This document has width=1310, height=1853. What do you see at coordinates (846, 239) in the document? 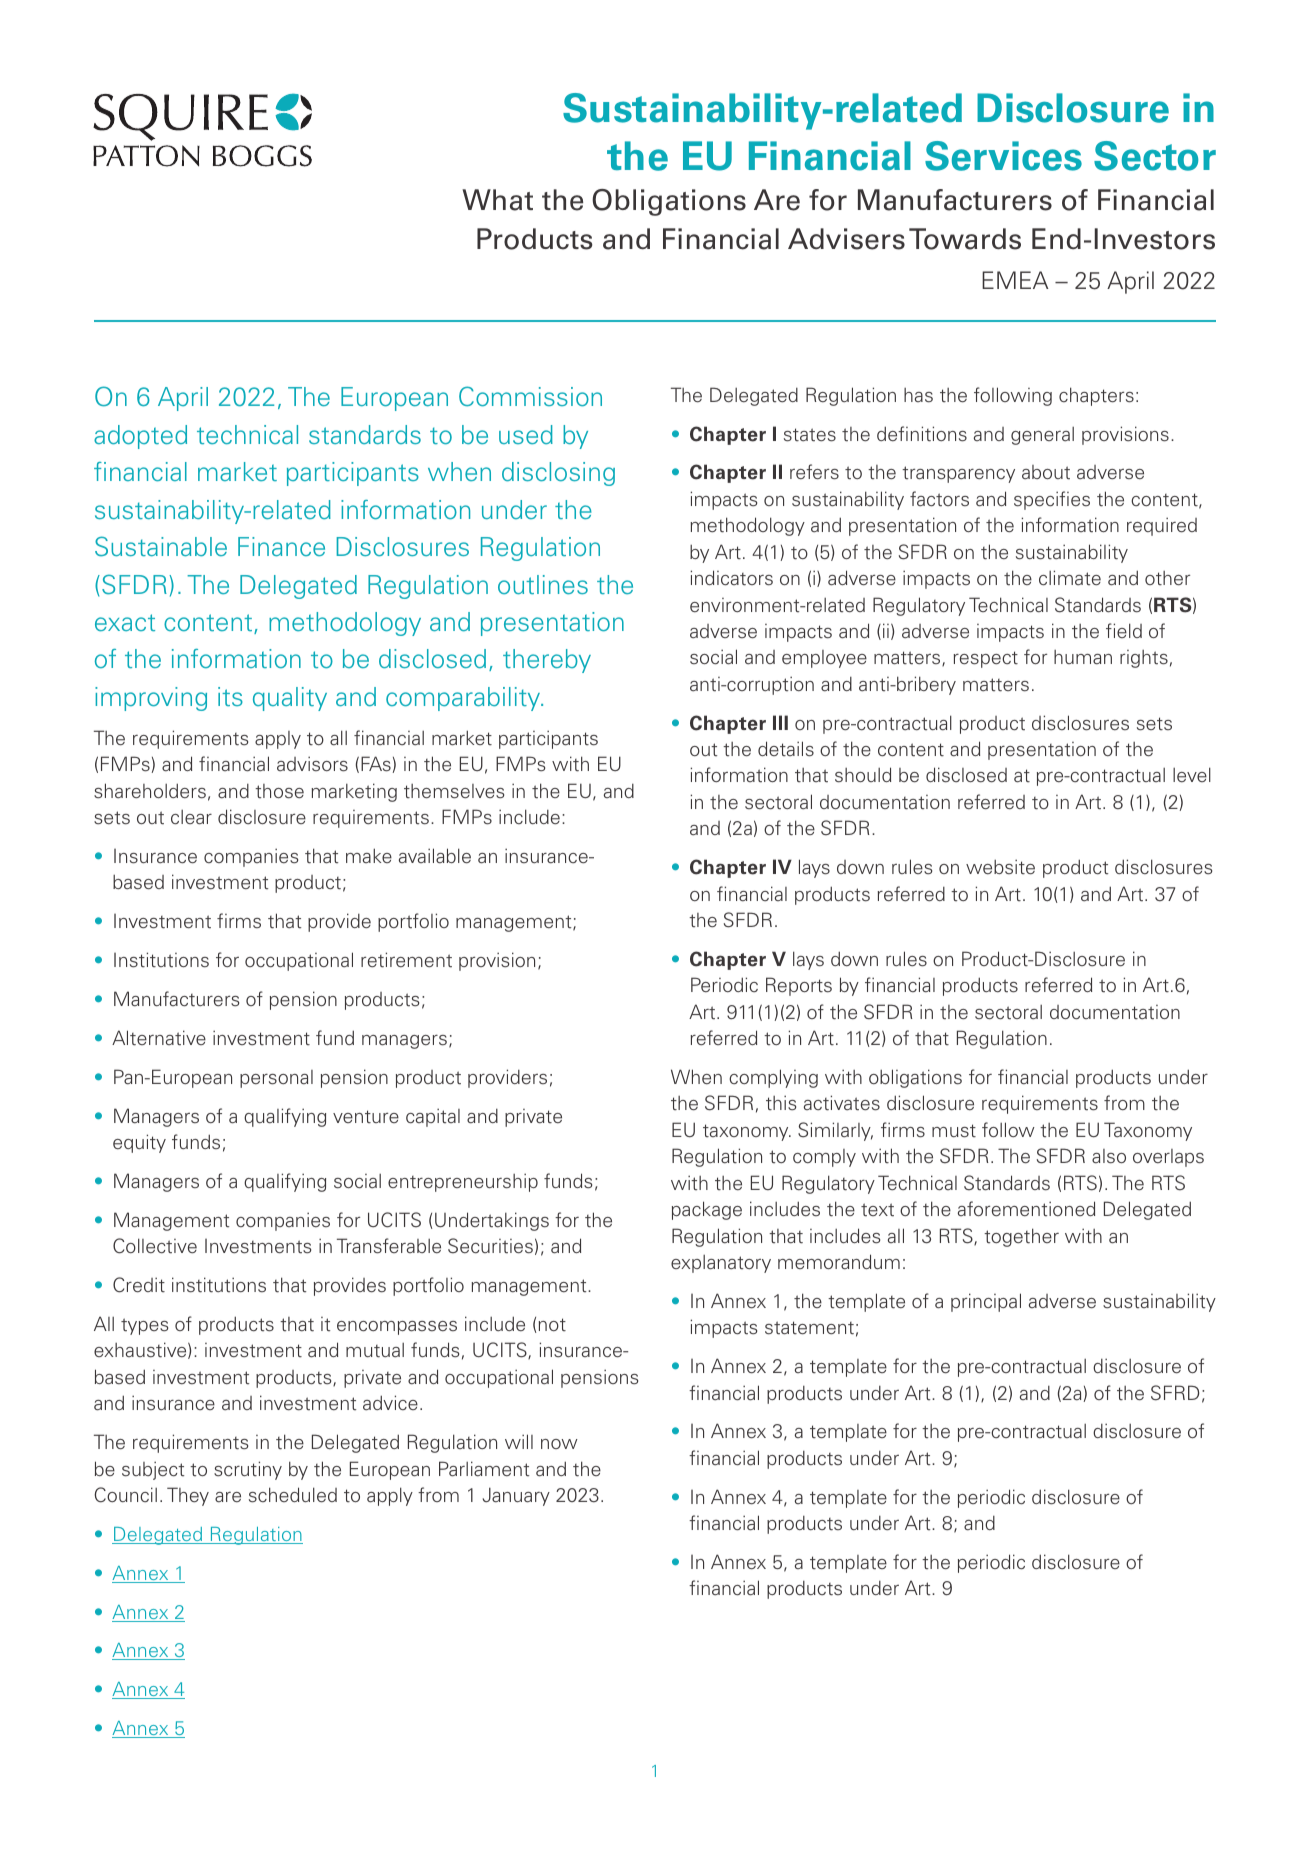
I see `Advisers` at bounding box center [846, 239].
